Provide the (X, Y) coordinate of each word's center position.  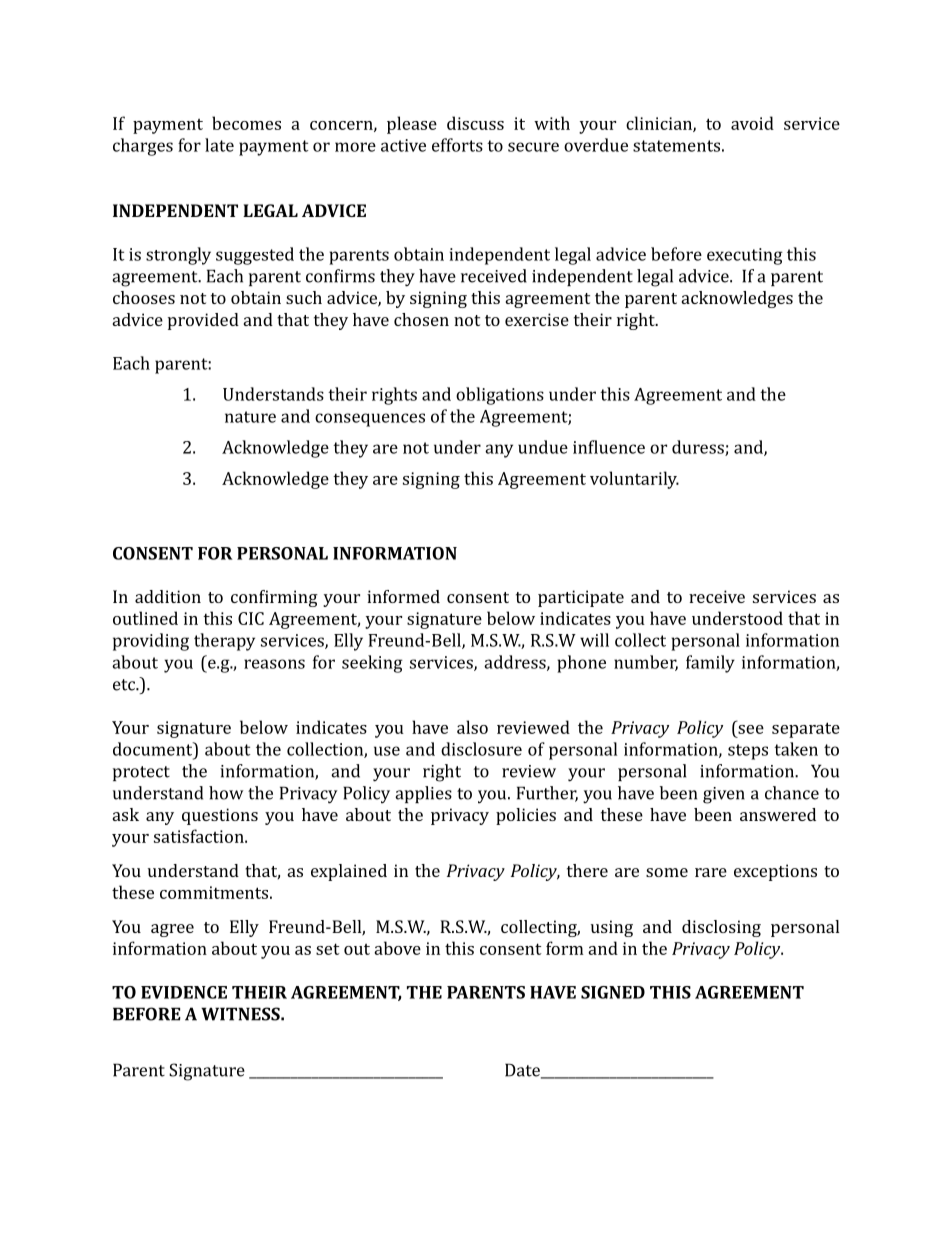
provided (203, 321)
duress (699, 448)
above (397, 948)
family (710, 664)
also (472, 727)
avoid (752, 123)
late (219, 145)
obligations (500, 396)
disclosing (721, 928)
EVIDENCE (184, 992)
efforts (457, 145)
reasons (274, 664)
